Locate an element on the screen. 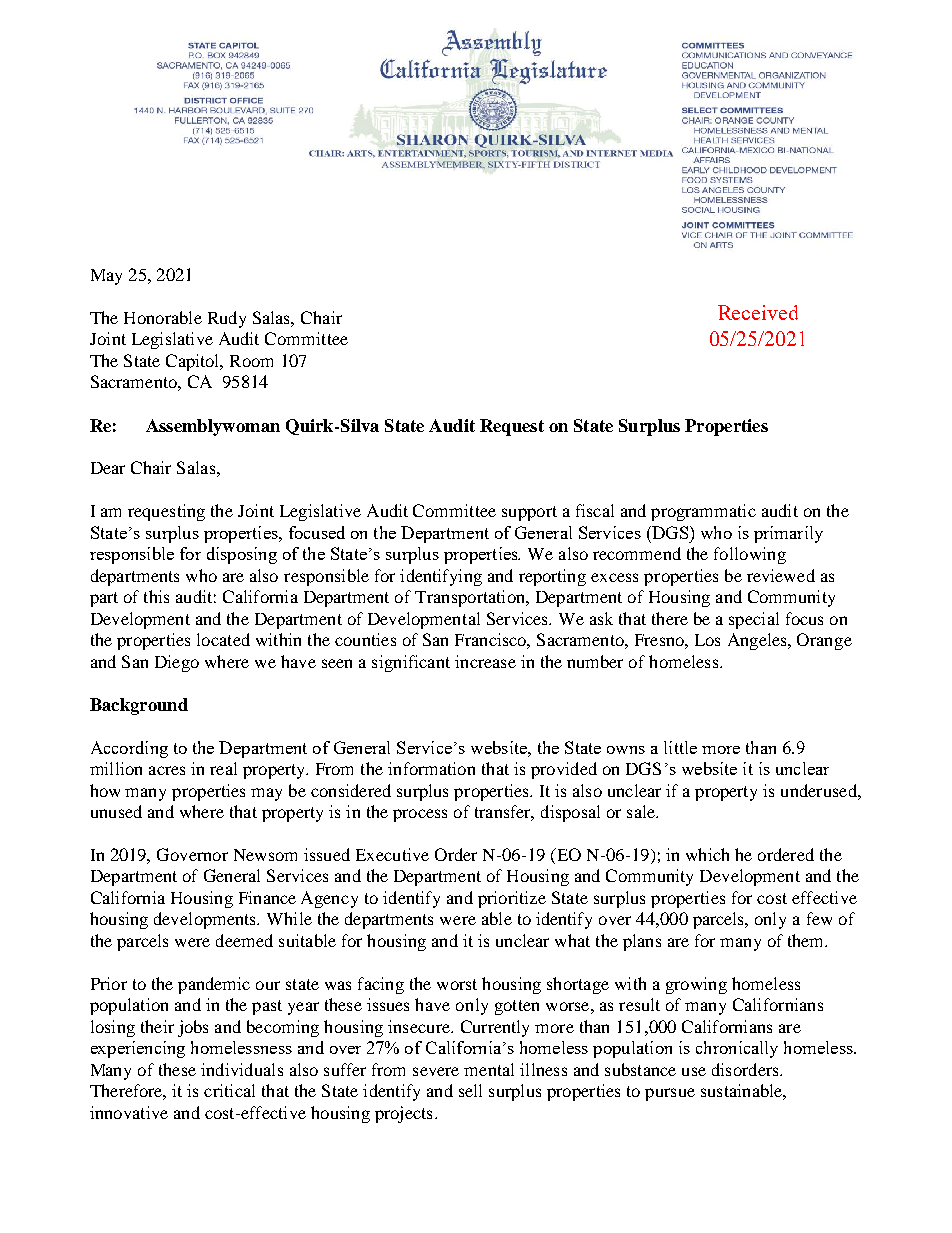  disposing is located at coordinates (242, 555).
